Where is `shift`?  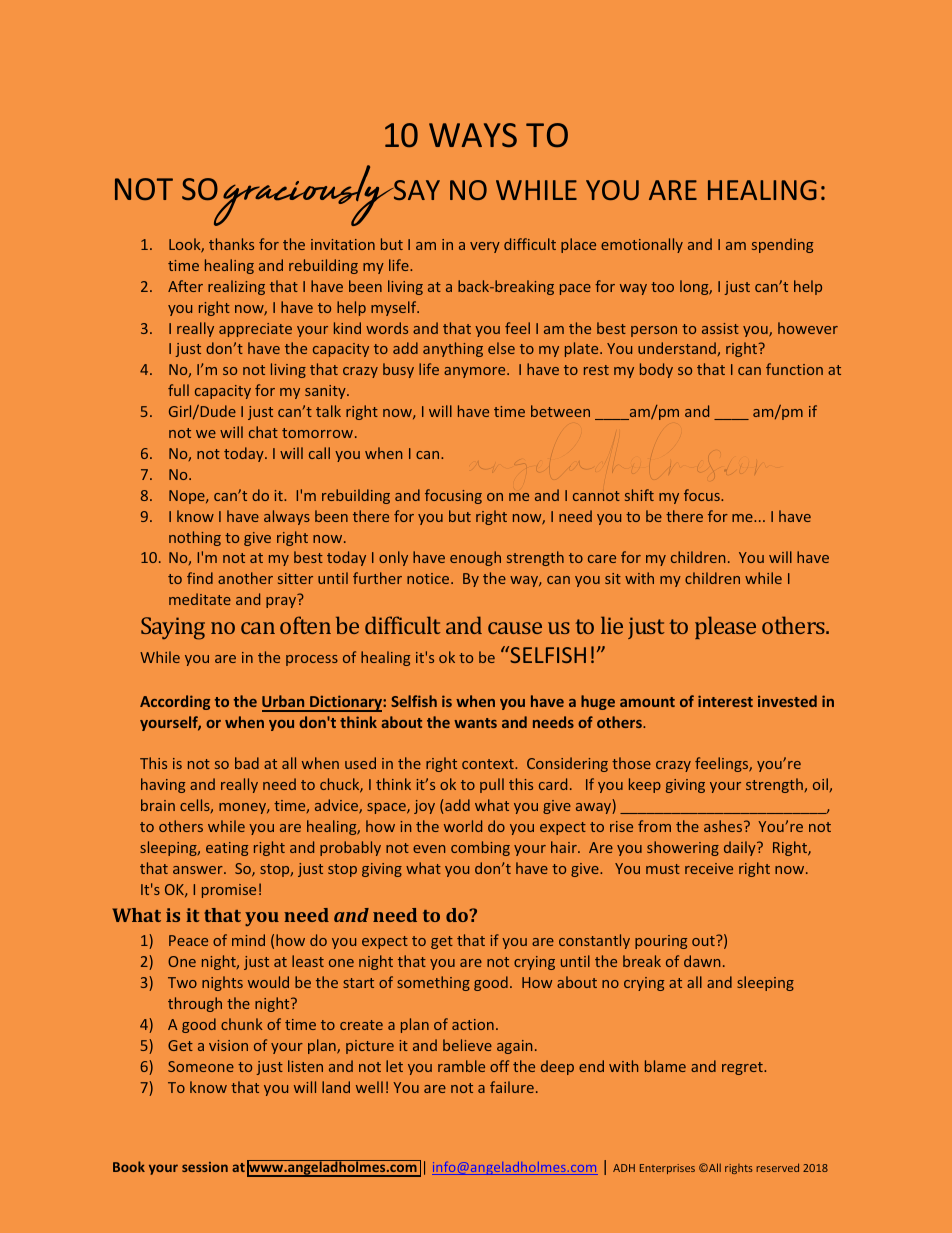 shift is located at coordinates (639, 495).
